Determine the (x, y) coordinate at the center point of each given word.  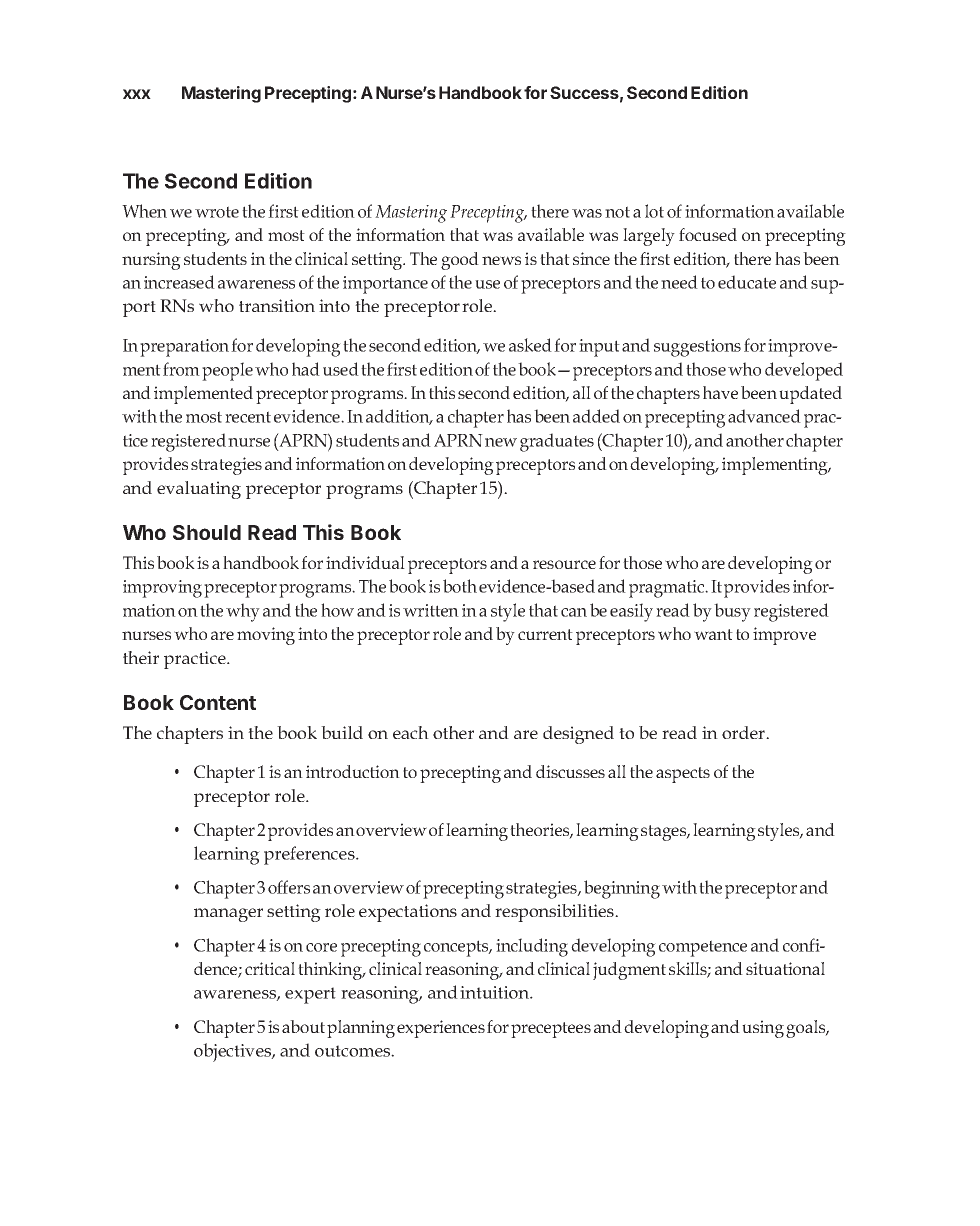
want (713, 634)
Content (218, 702)
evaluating (199, 490)
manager (228, 915)
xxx (137, 94)
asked (530, 345)
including (532, 947)
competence (703, 948)
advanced (764, 416)
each (411, 732)
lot (654, 211)
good (460, 261)
